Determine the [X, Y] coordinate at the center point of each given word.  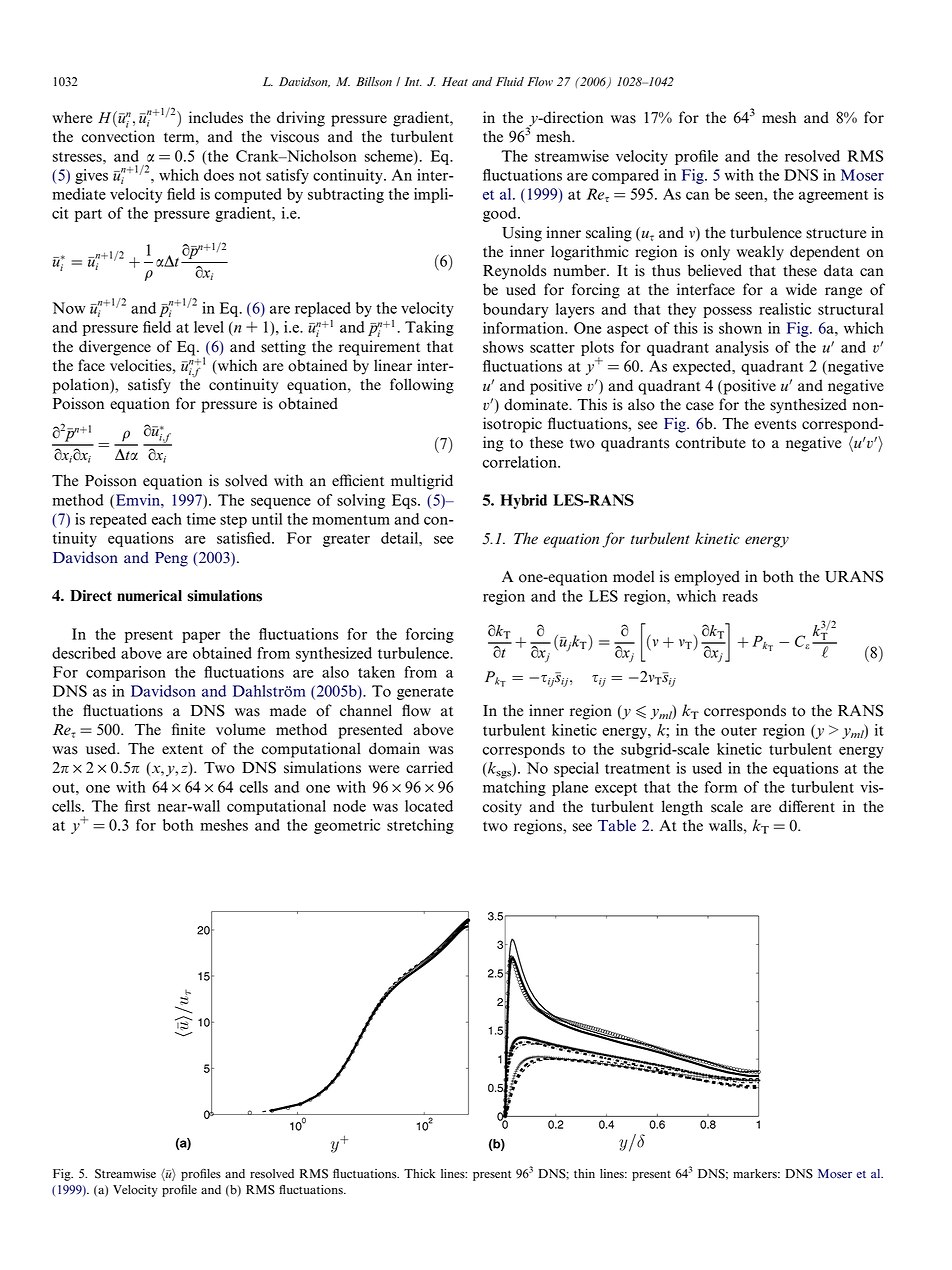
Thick [419, 1173]
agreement [833, 196]
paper [201, 637]
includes [216, 117]
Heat [455, 82]
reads [740, 596]
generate [425, 693]
